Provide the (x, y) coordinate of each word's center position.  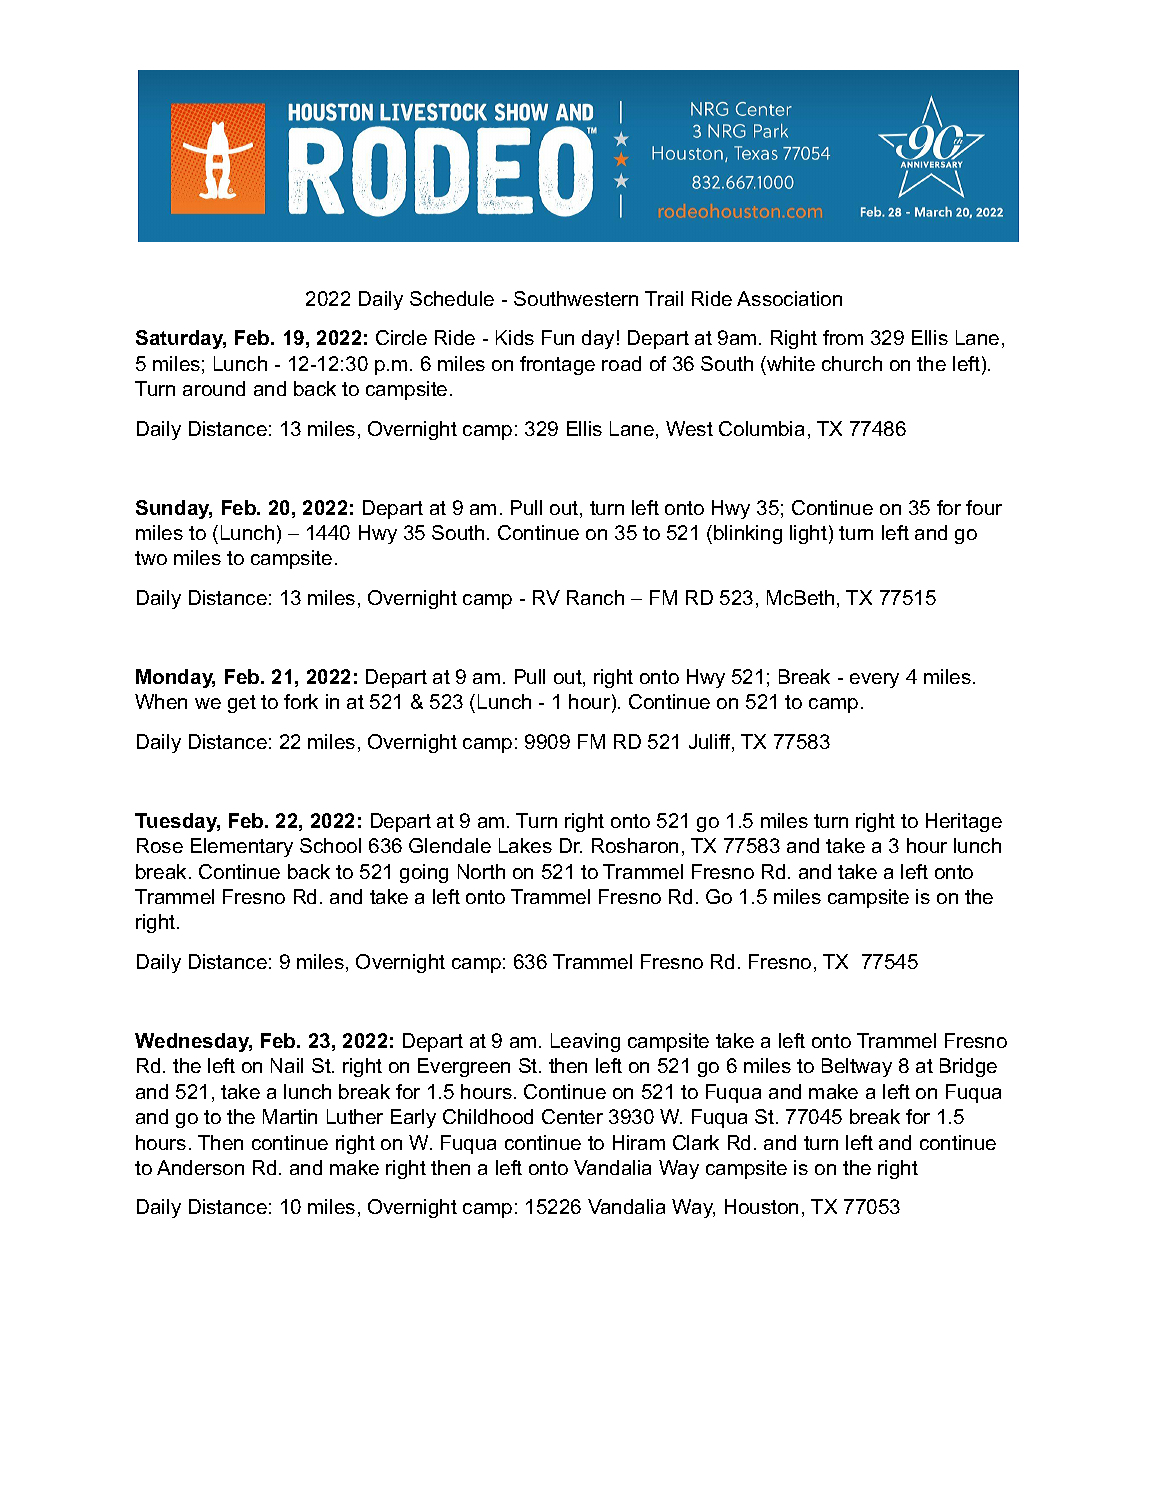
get (242, 704)
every (874, 680)
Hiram (639, 1142)
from (843, 337)
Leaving (585, 1042)
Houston (761, 1206)
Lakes (525, 845)
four (984, 507)
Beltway (857, 1067)
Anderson (200, 1167)
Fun (558, 337)
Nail (287, 1065)
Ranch (595, 597)
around (214, 388)
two (151, 558)
